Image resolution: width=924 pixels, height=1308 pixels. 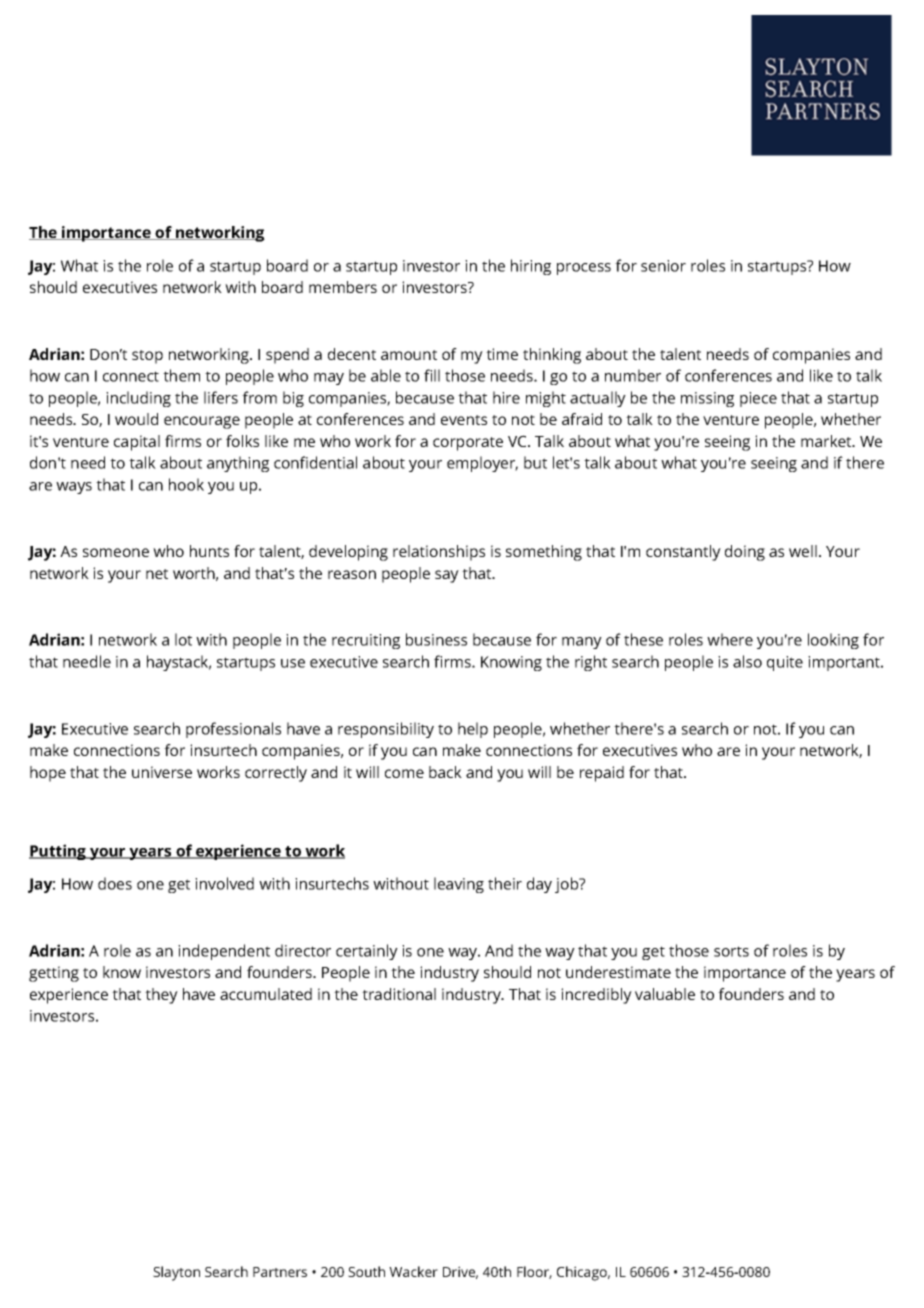 What do you see at coordinates (602, 774) in the screenshot?
I see `repaid` at bounding box center [602, 774].
